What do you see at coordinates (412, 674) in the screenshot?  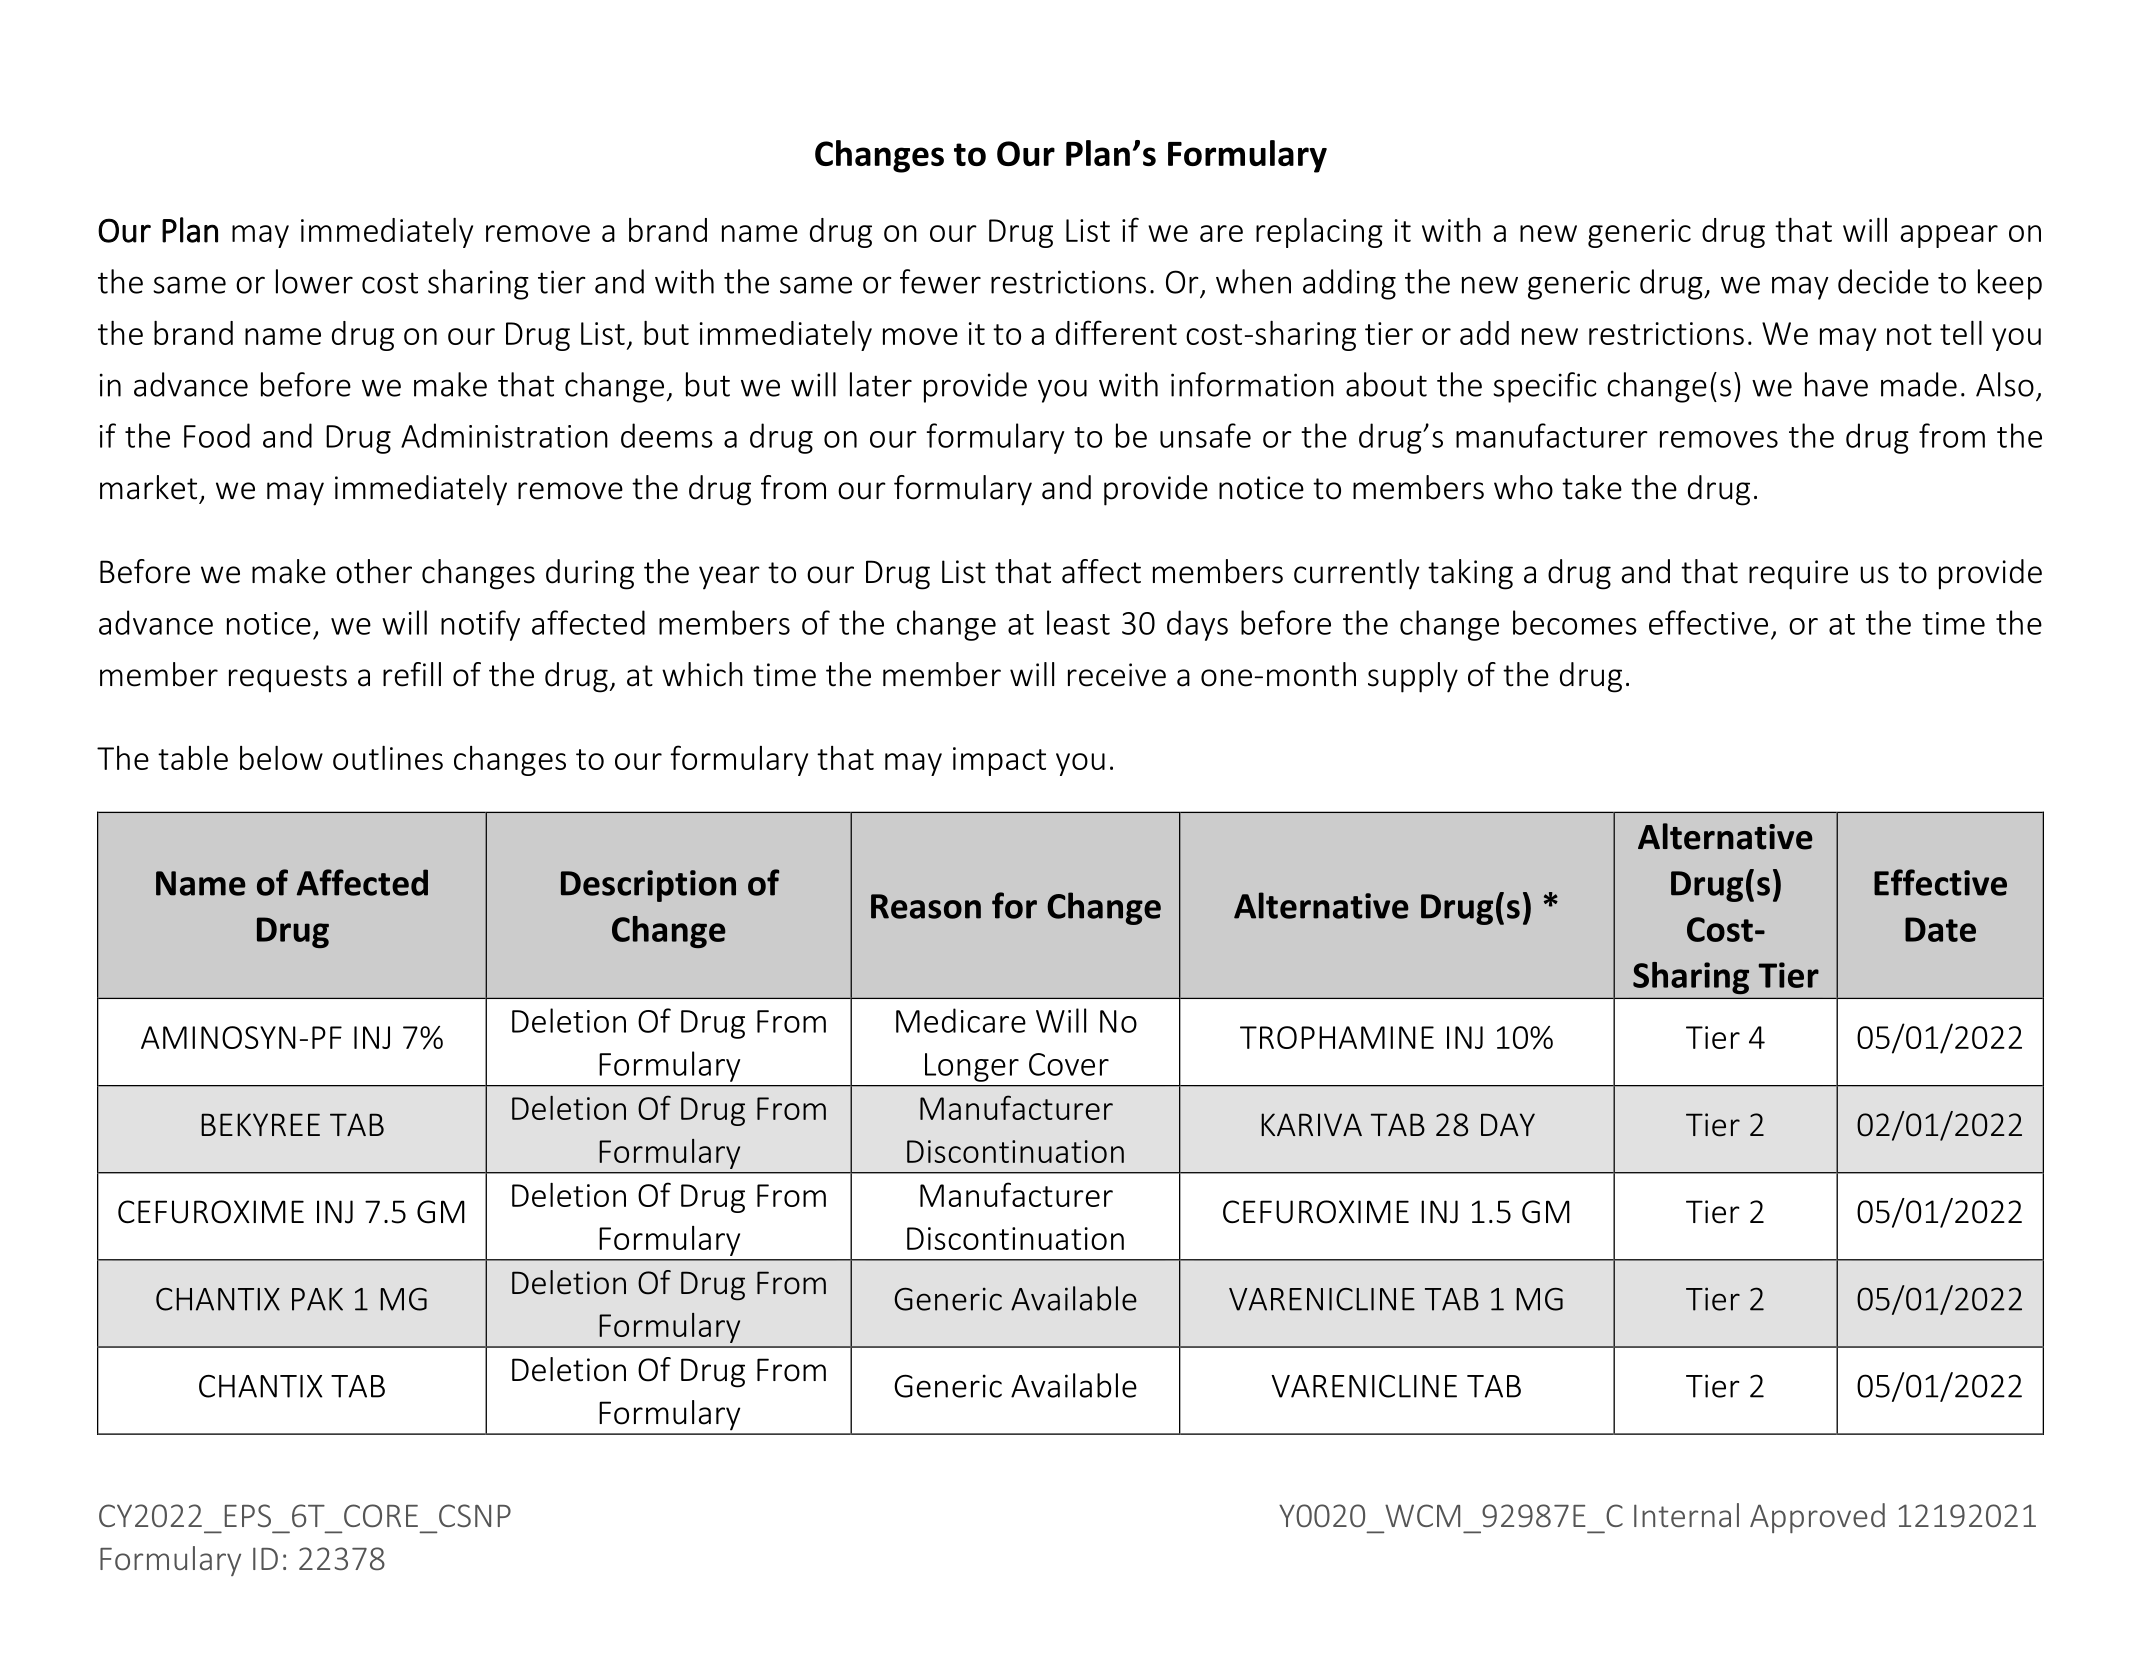 I see `refill` at bounding box center [412, 674].
